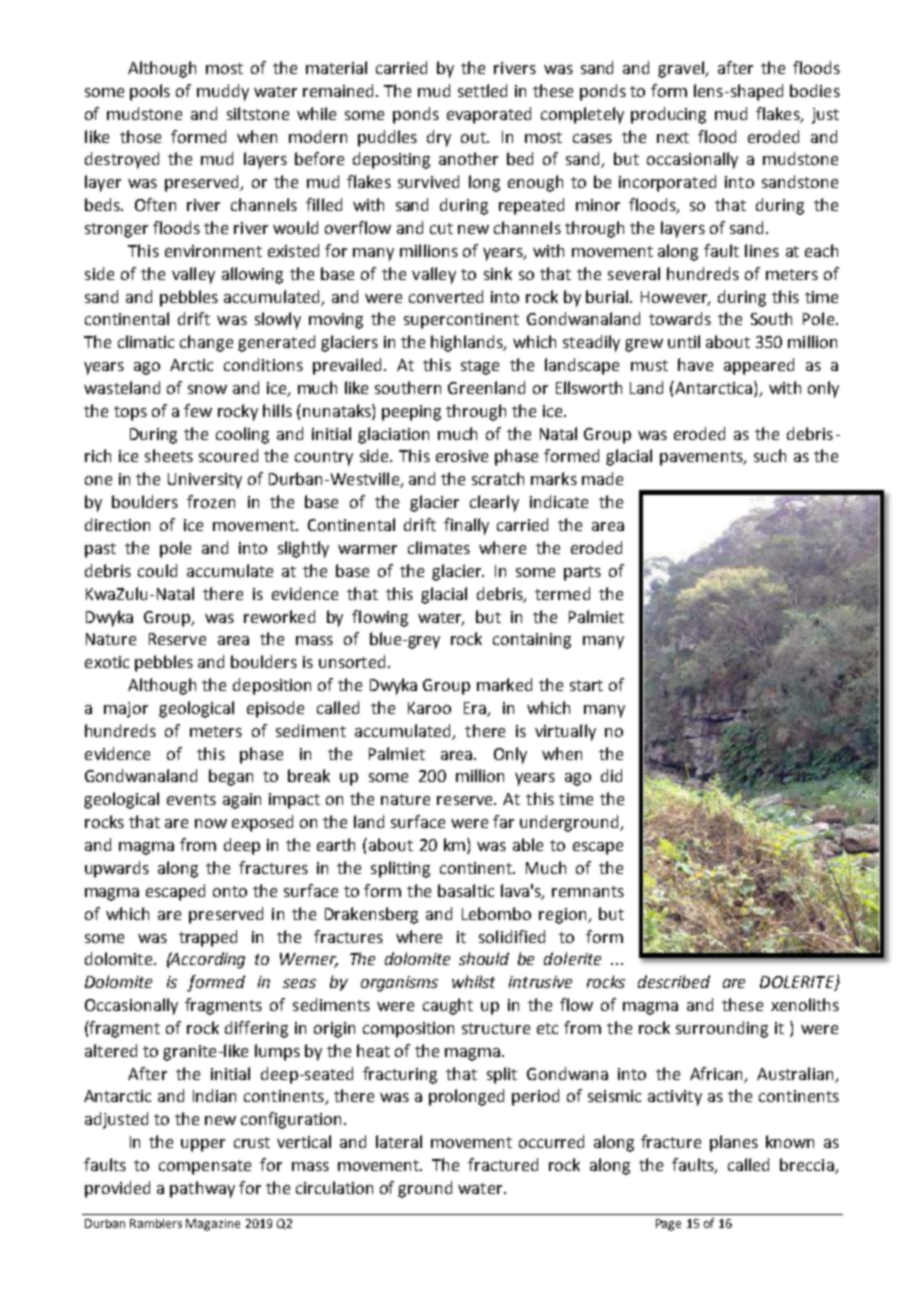 The width and height of the screenshot is (924, 1309). What do you see at coordinates (482, 90) in the screenshot?
I see `settled` at bounding box center [482, 90].
